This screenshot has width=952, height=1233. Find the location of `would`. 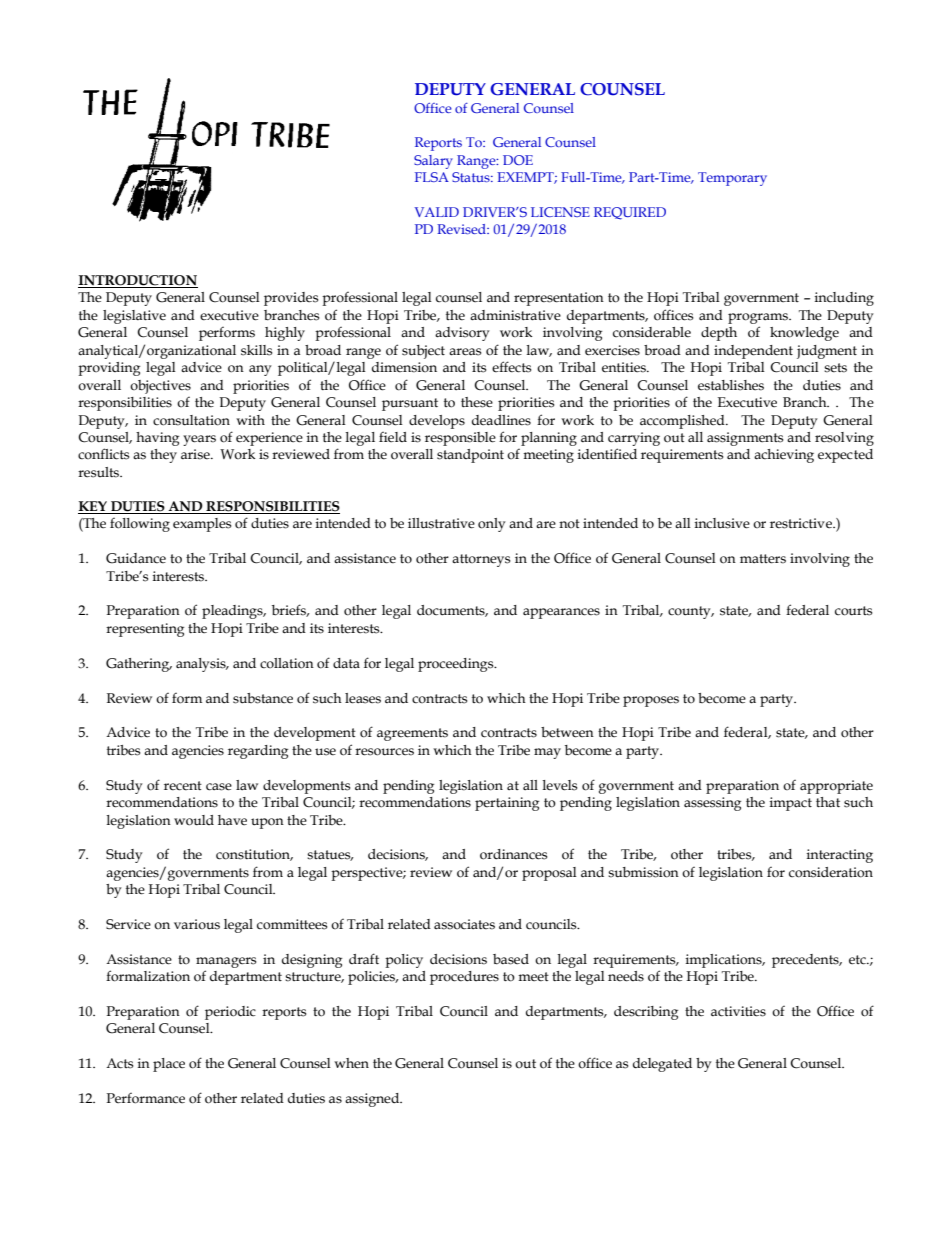

would is located at coordinates (194, 820).
